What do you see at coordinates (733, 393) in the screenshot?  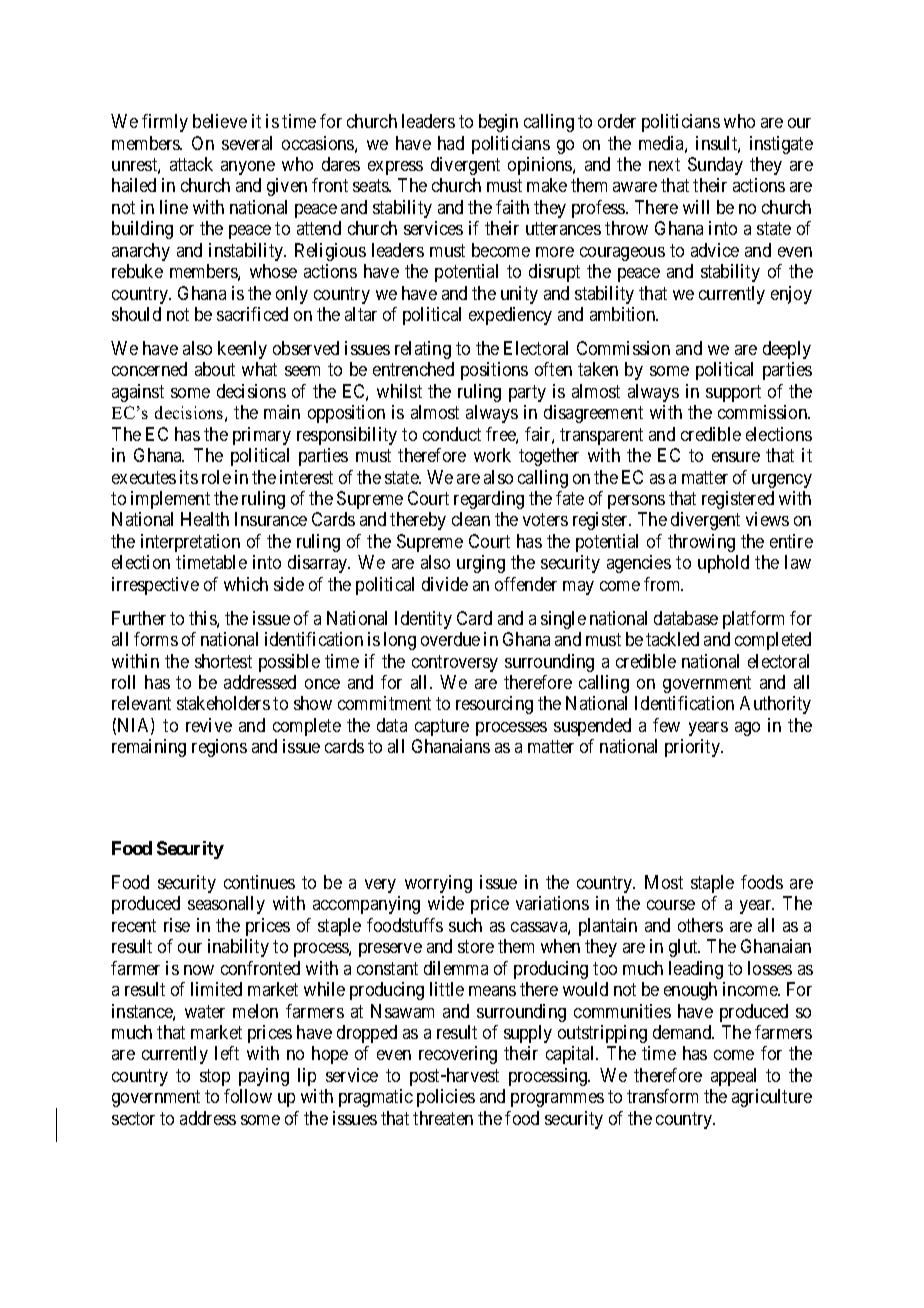 I see `support` at bounding box center [733, 393].
